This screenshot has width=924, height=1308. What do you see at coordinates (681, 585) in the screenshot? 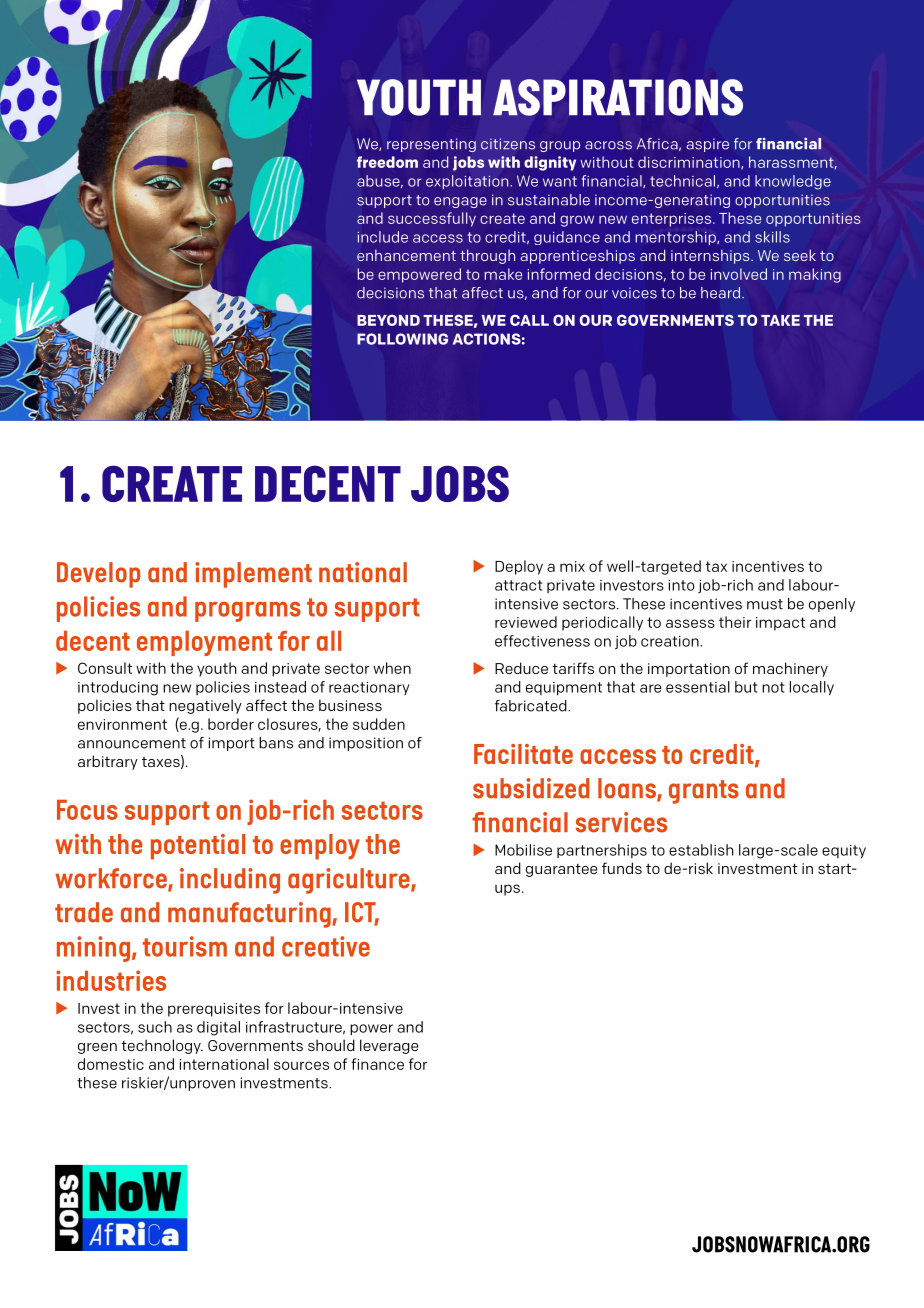
I see `into` at bounding box center [681, 585].
